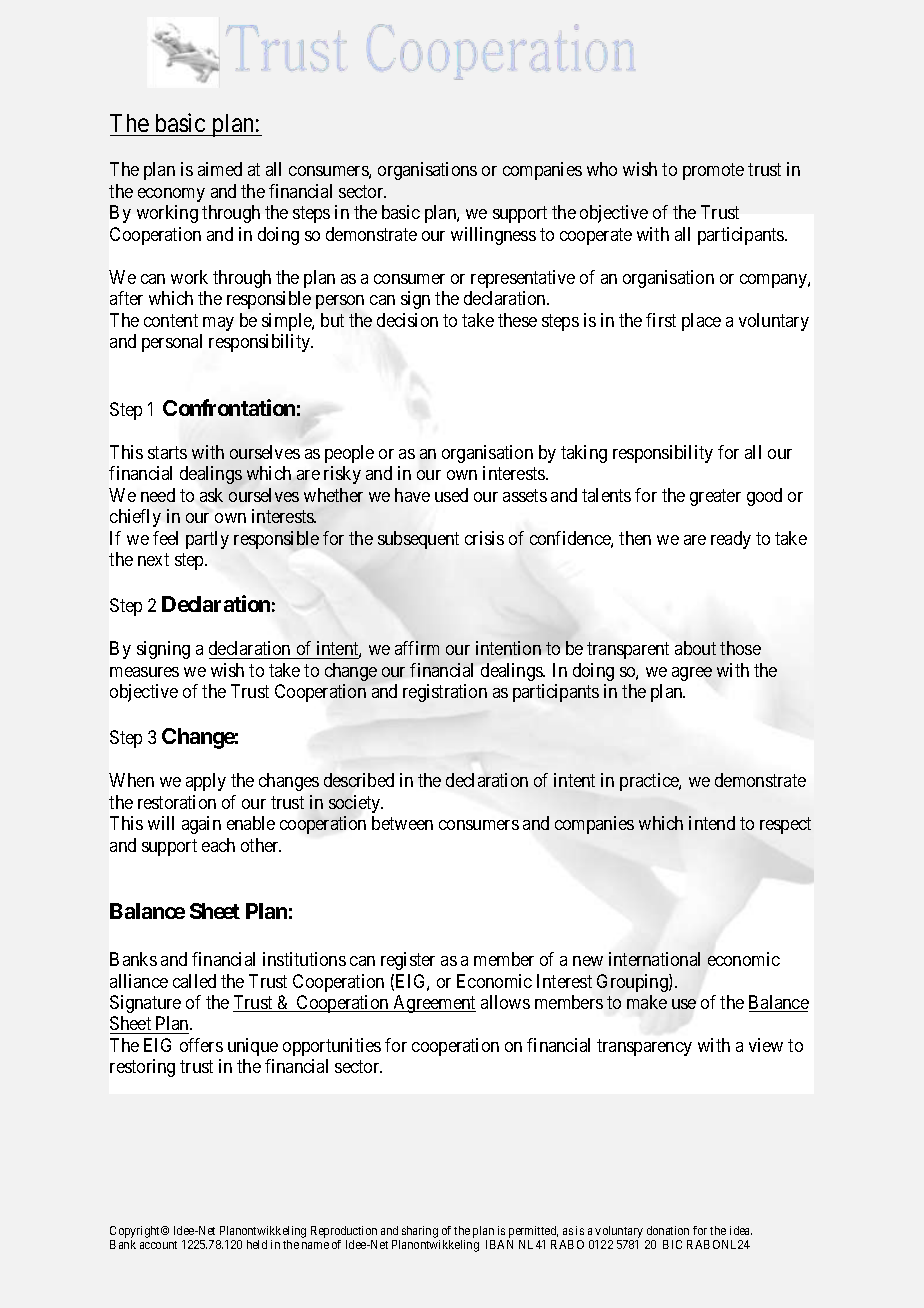  Describe the element at coordinates (713, 172) in the document. I see `promote` at that location.
